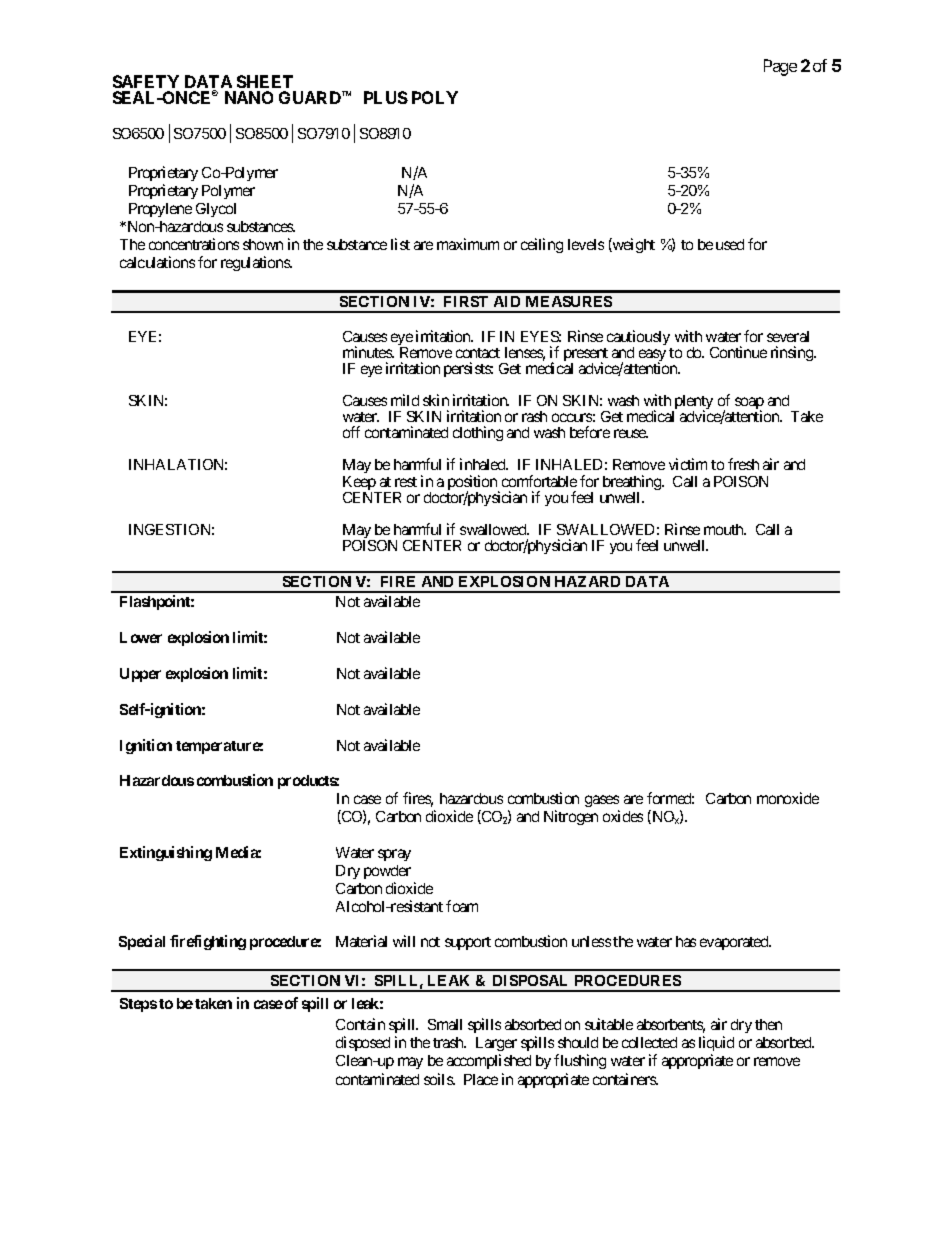  Describe the element at coordinates (496, 1044) in the screenshot. I see `Larger` at that location.
